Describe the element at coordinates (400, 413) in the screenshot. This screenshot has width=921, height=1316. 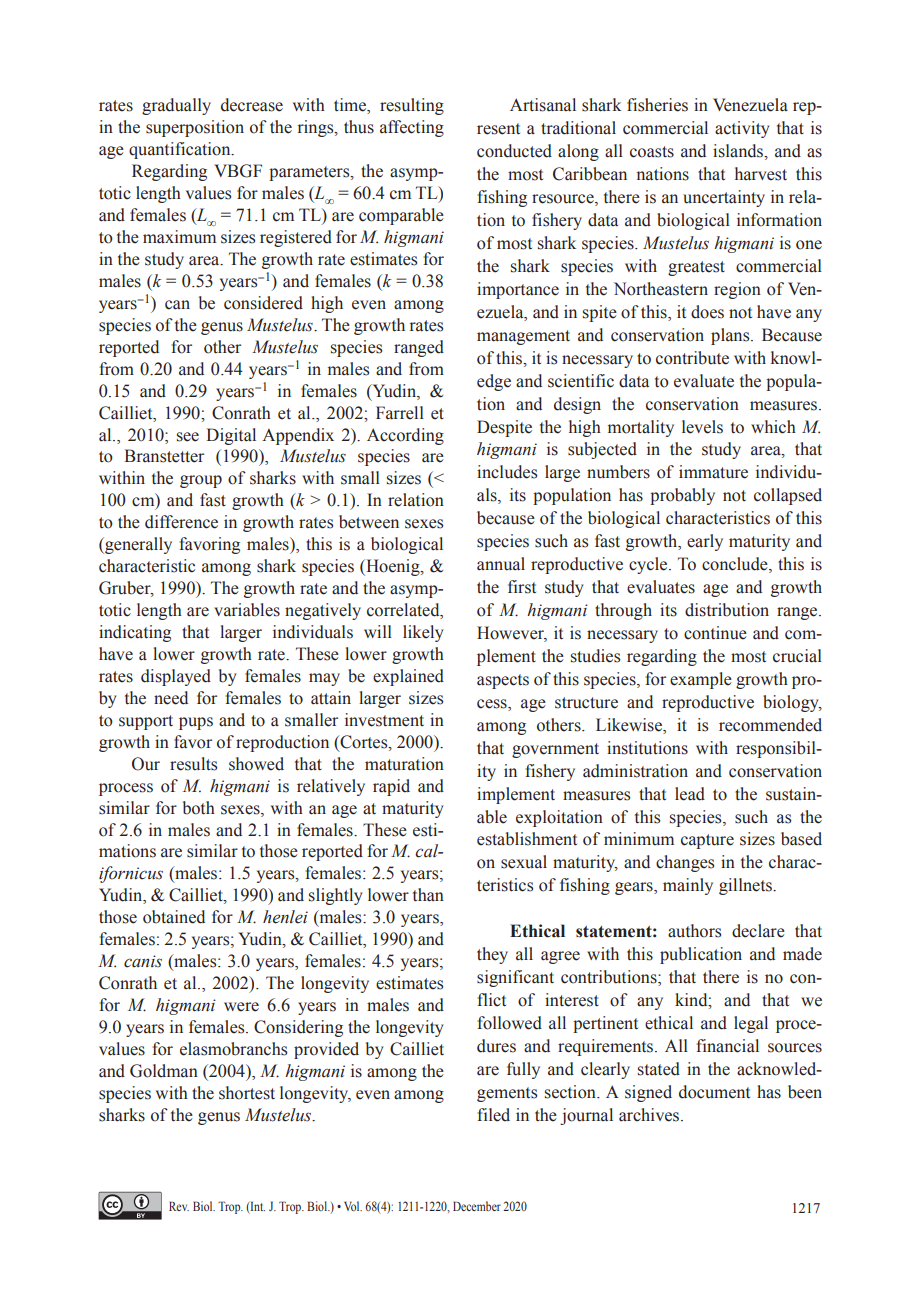
I see `Farrell` at that location.
